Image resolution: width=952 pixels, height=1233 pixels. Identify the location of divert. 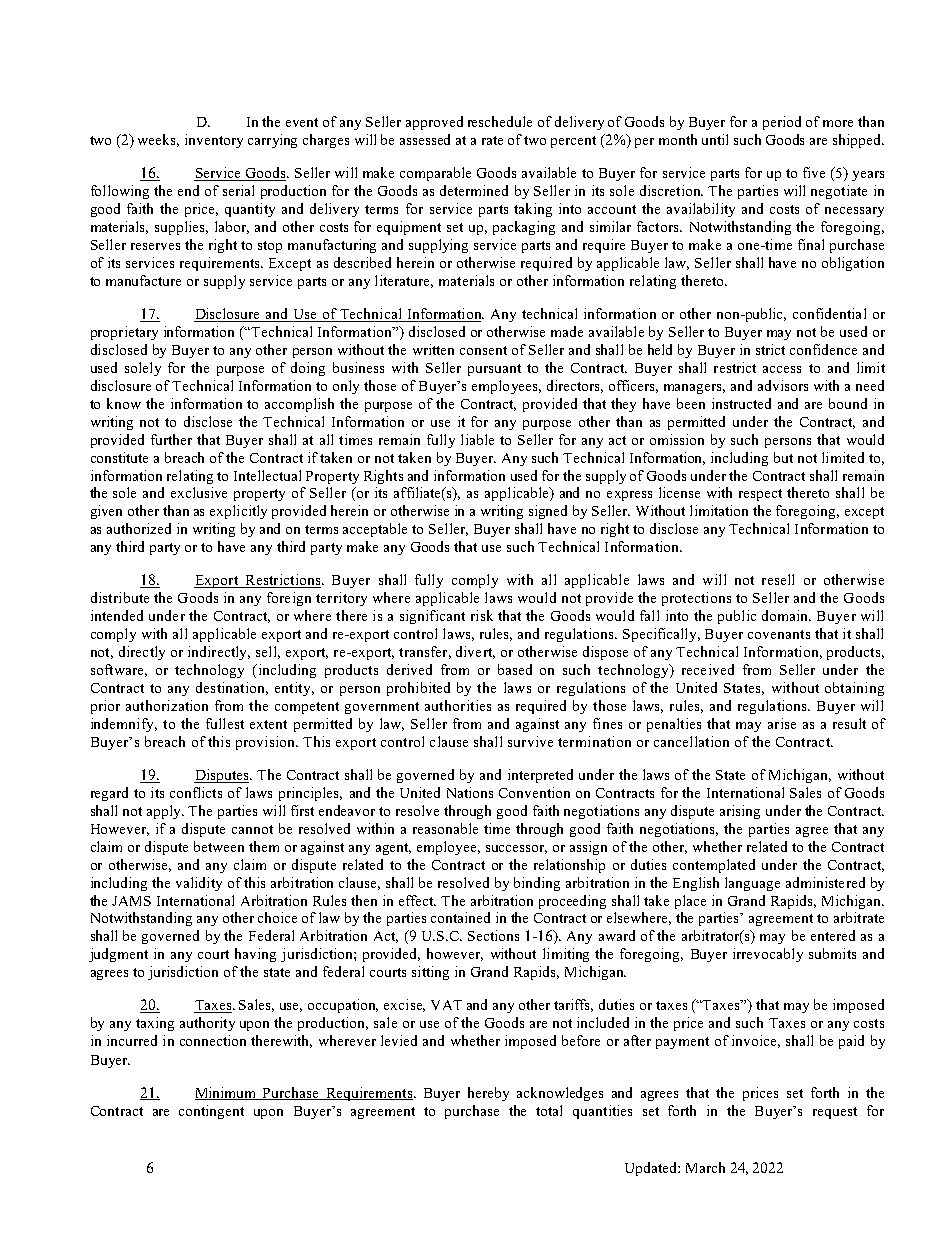
(475, 652).
